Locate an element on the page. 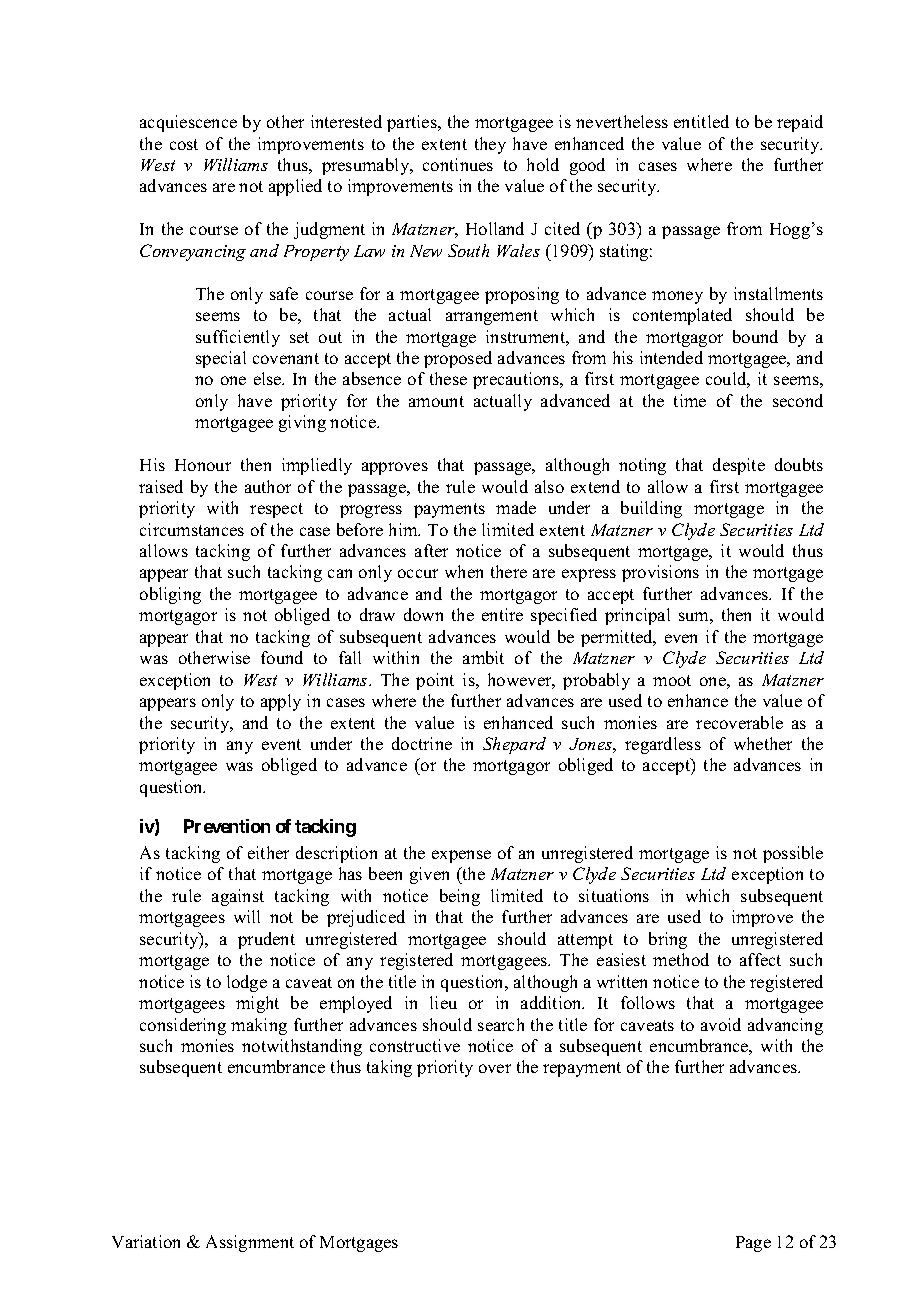 The image size is (924, 1308). Assignment is located at coordinates (250, 1243).
